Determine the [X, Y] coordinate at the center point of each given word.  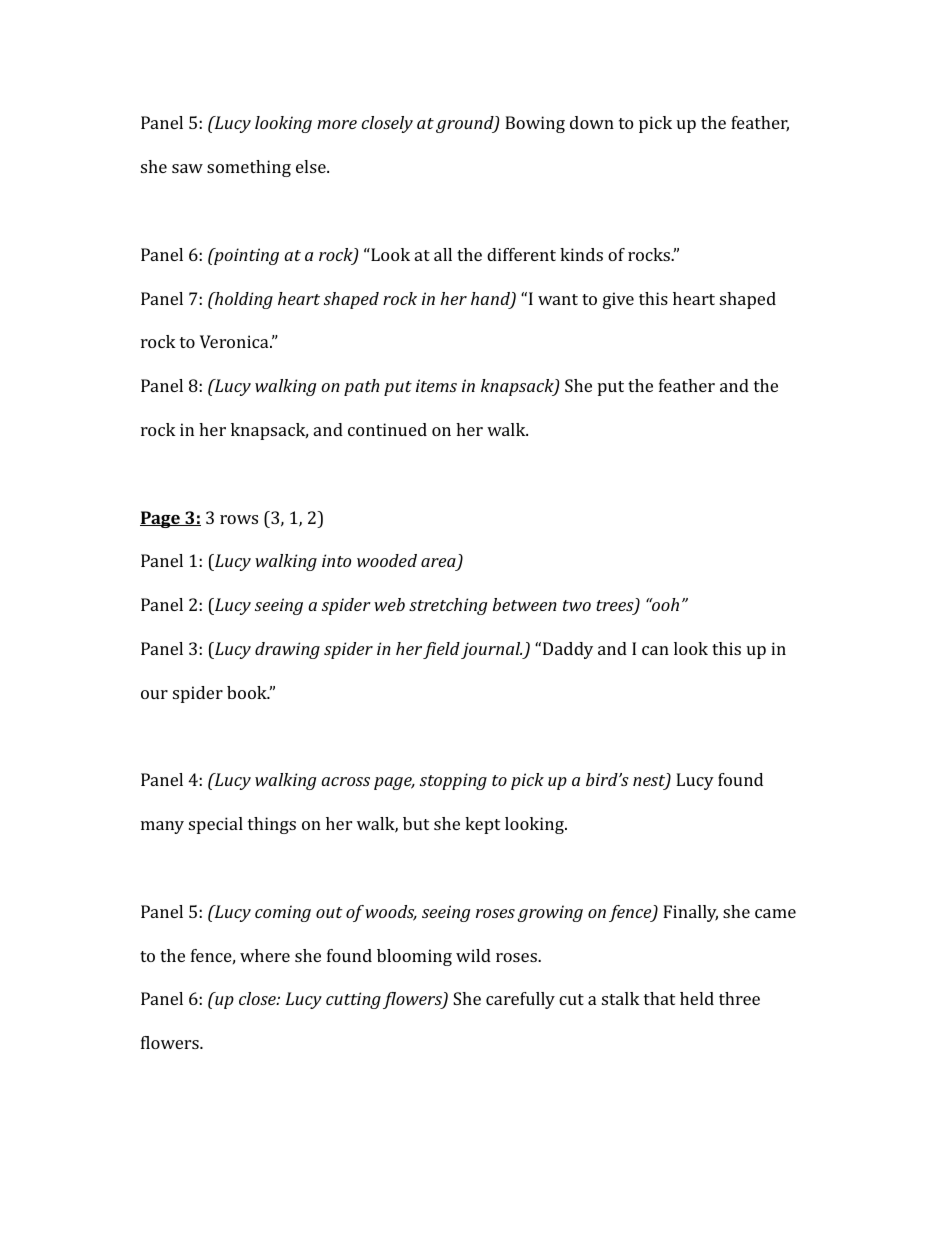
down [592, 122]
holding [243, 300]
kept [482, 825]
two [577, 605]
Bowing [535, 124]
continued [387, 429]
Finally [690, 913]
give [618, 300]
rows [239, 519]
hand [491, 300]
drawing [287, 650]
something [249, 168]
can [655, 650]
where [265, 955]
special [216, 825]
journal [492, 650]
